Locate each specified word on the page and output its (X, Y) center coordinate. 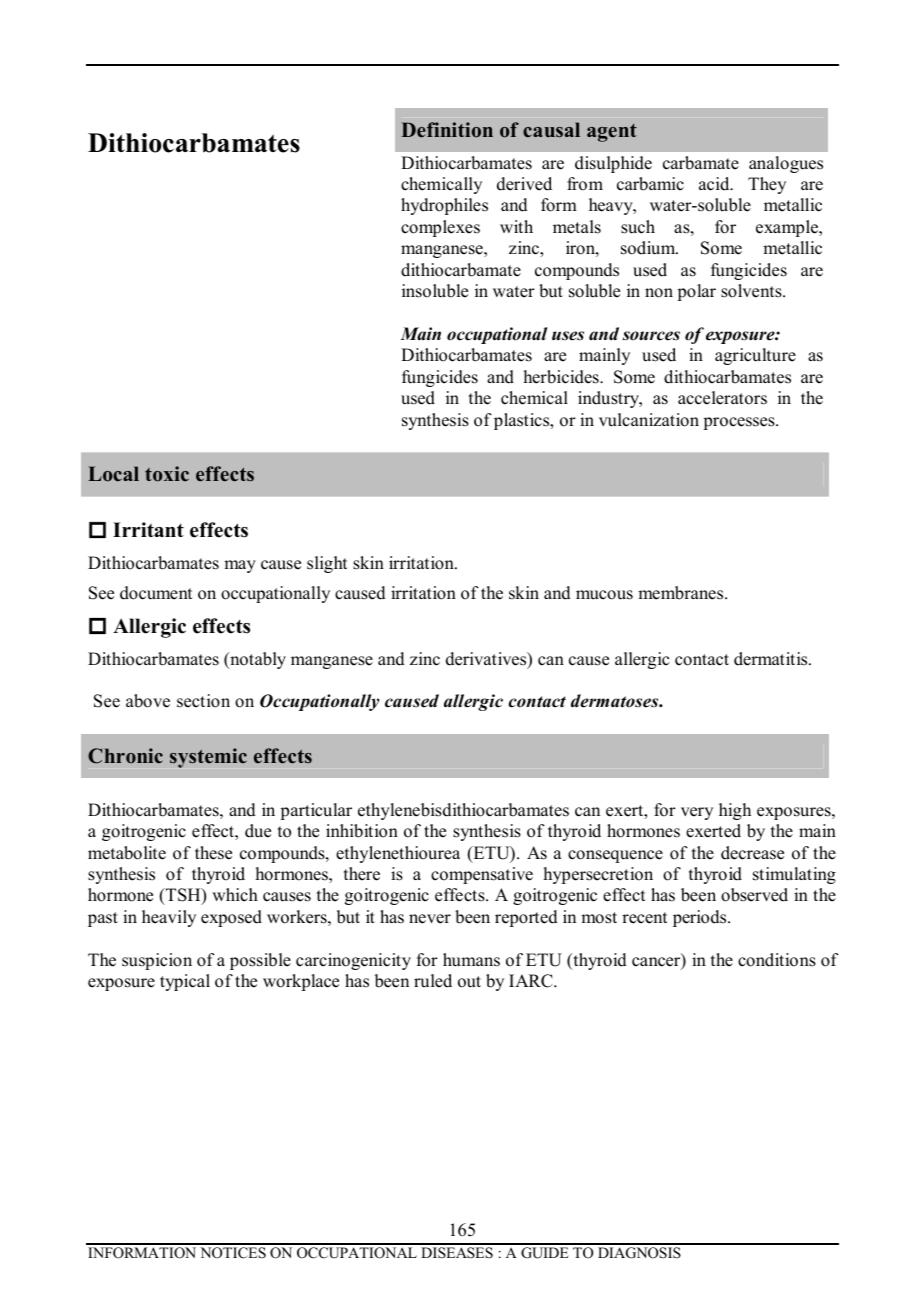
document (156, 593)
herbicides (562, 377)
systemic (208, 758)
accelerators (722, 398)
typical (185, 982)
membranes (682, 593)
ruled (433, 981)
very (697, 813)
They (767, 185)
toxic (167, 474)
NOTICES (233, 1253)
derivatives (487, 660)
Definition (447, 130)
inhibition (362, 831)
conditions (777, 960)
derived (524, 184)
